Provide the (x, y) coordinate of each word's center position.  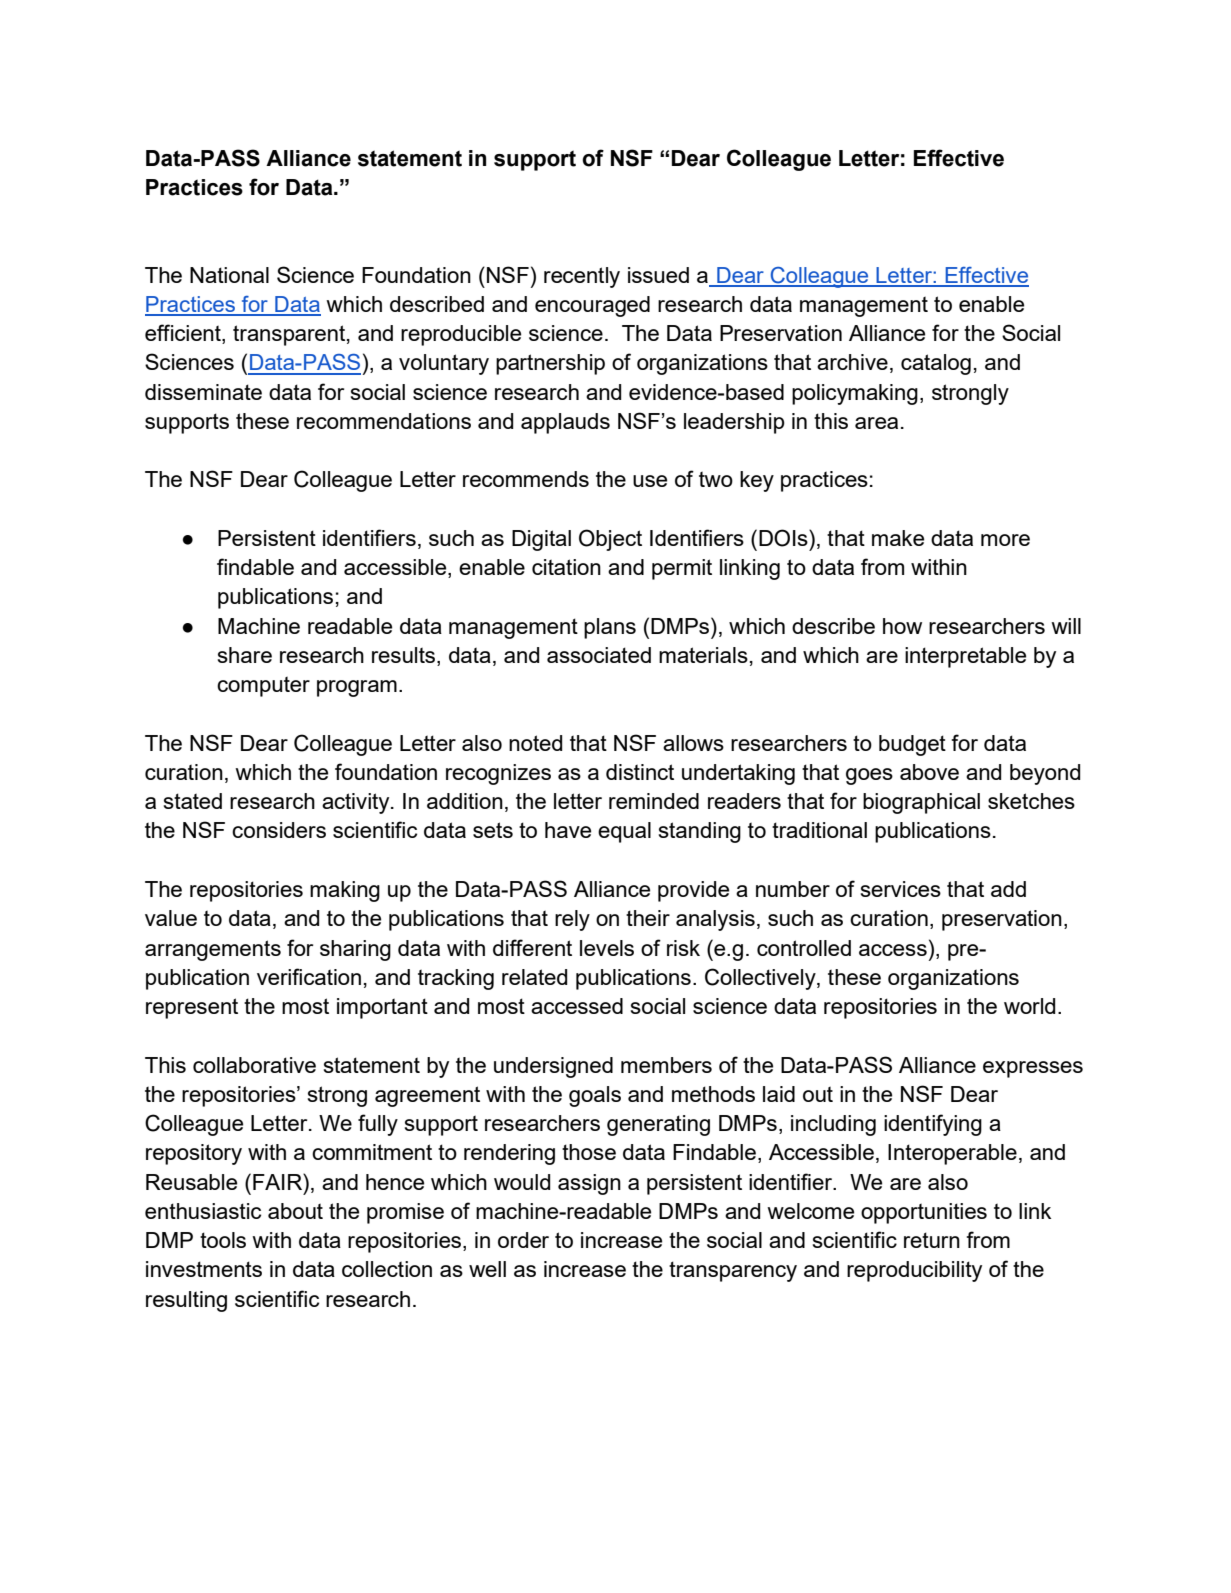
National (229, 275)
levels (607, 948)
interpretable (965, 657)
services (901, 889)
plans (610, 628)
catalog (936, 364)
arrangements (213, 950)
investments (204, 1269)
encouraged (592, 306)
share (245, 655)
